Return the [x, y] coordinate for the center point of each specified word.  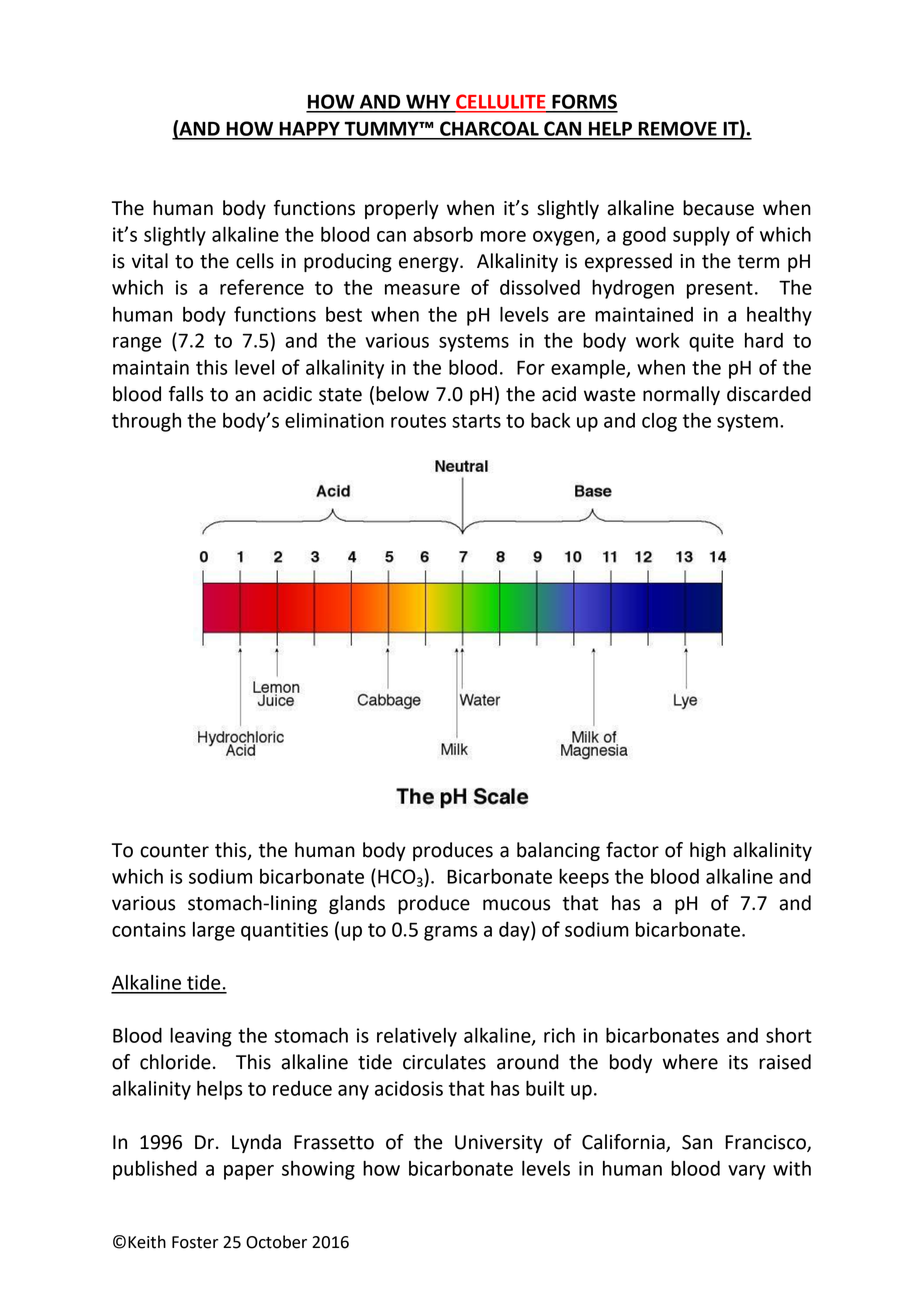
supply [701, 236]
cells [255, 261]
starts [476, 421]
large [214, 931]
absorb [443, 234]
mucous [516, 905]
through [146, 422]
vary [747, 1172]
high [708, 851]
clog [659, 422]
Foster [195, 1242]
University [499, 1144]
